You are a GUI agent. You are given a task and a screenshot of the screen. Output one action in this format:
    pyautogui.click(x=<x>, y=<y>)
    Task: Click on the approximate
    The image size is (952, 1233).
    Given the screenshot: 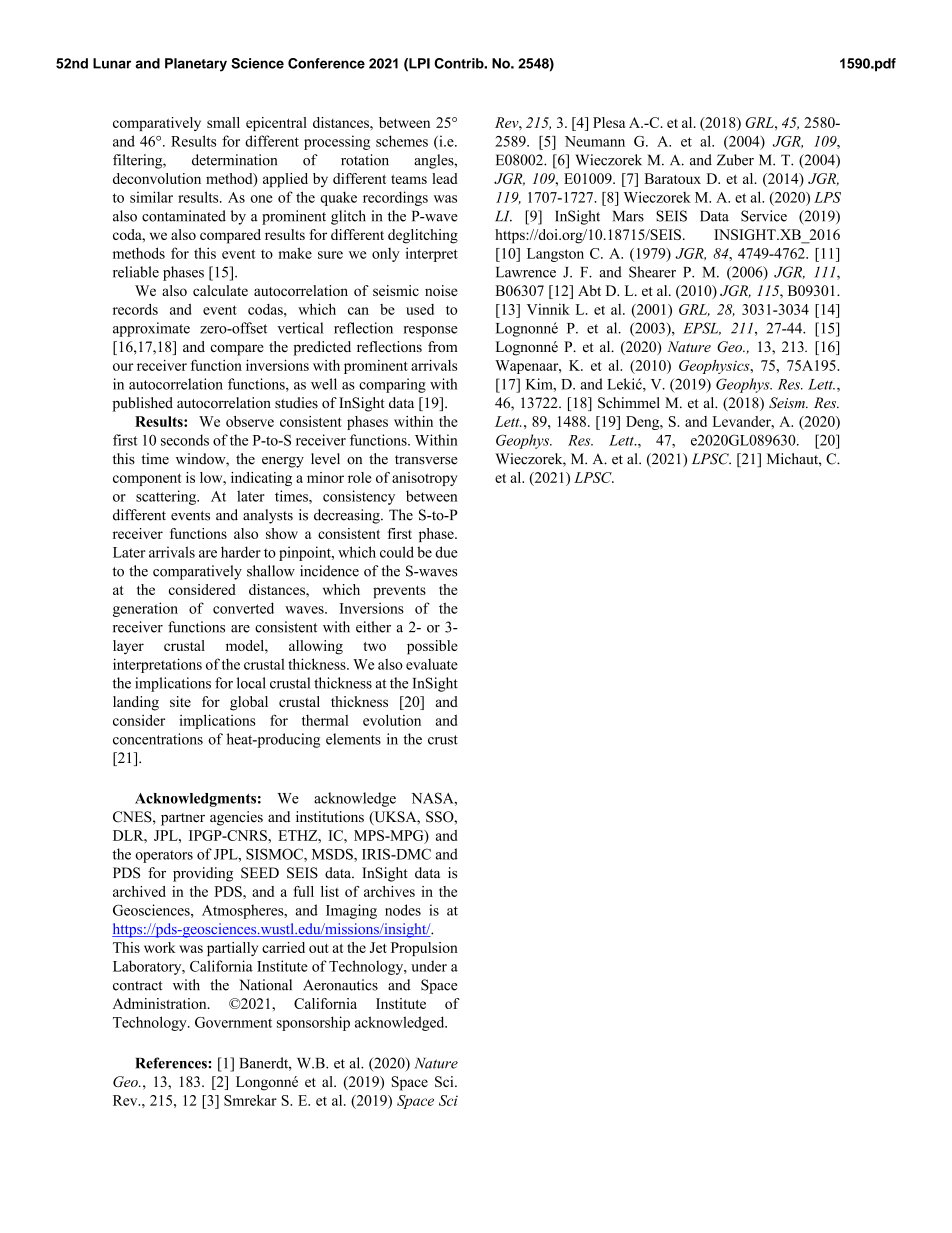 What is the action you would take?
    pyautogui.click(x=151, y=329)
